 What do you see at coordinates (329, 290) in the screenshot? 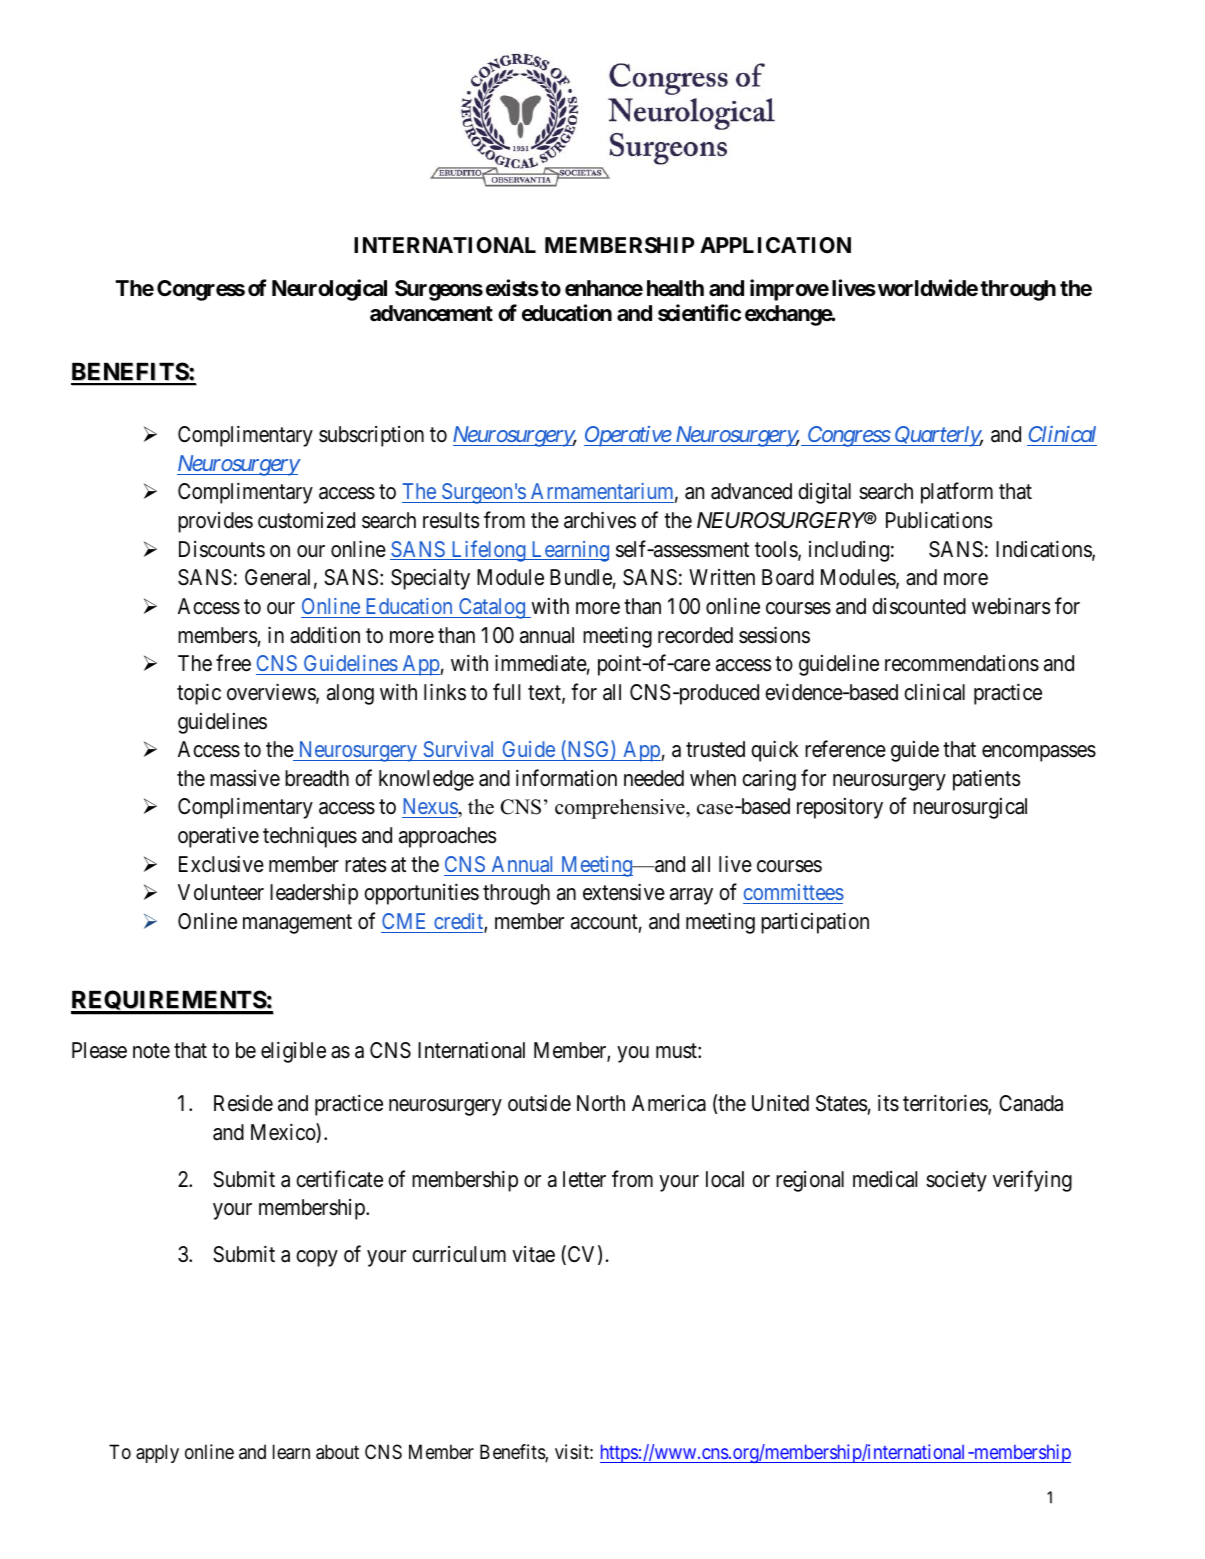
I see `Neurological` at bounding box center [329, 290].
